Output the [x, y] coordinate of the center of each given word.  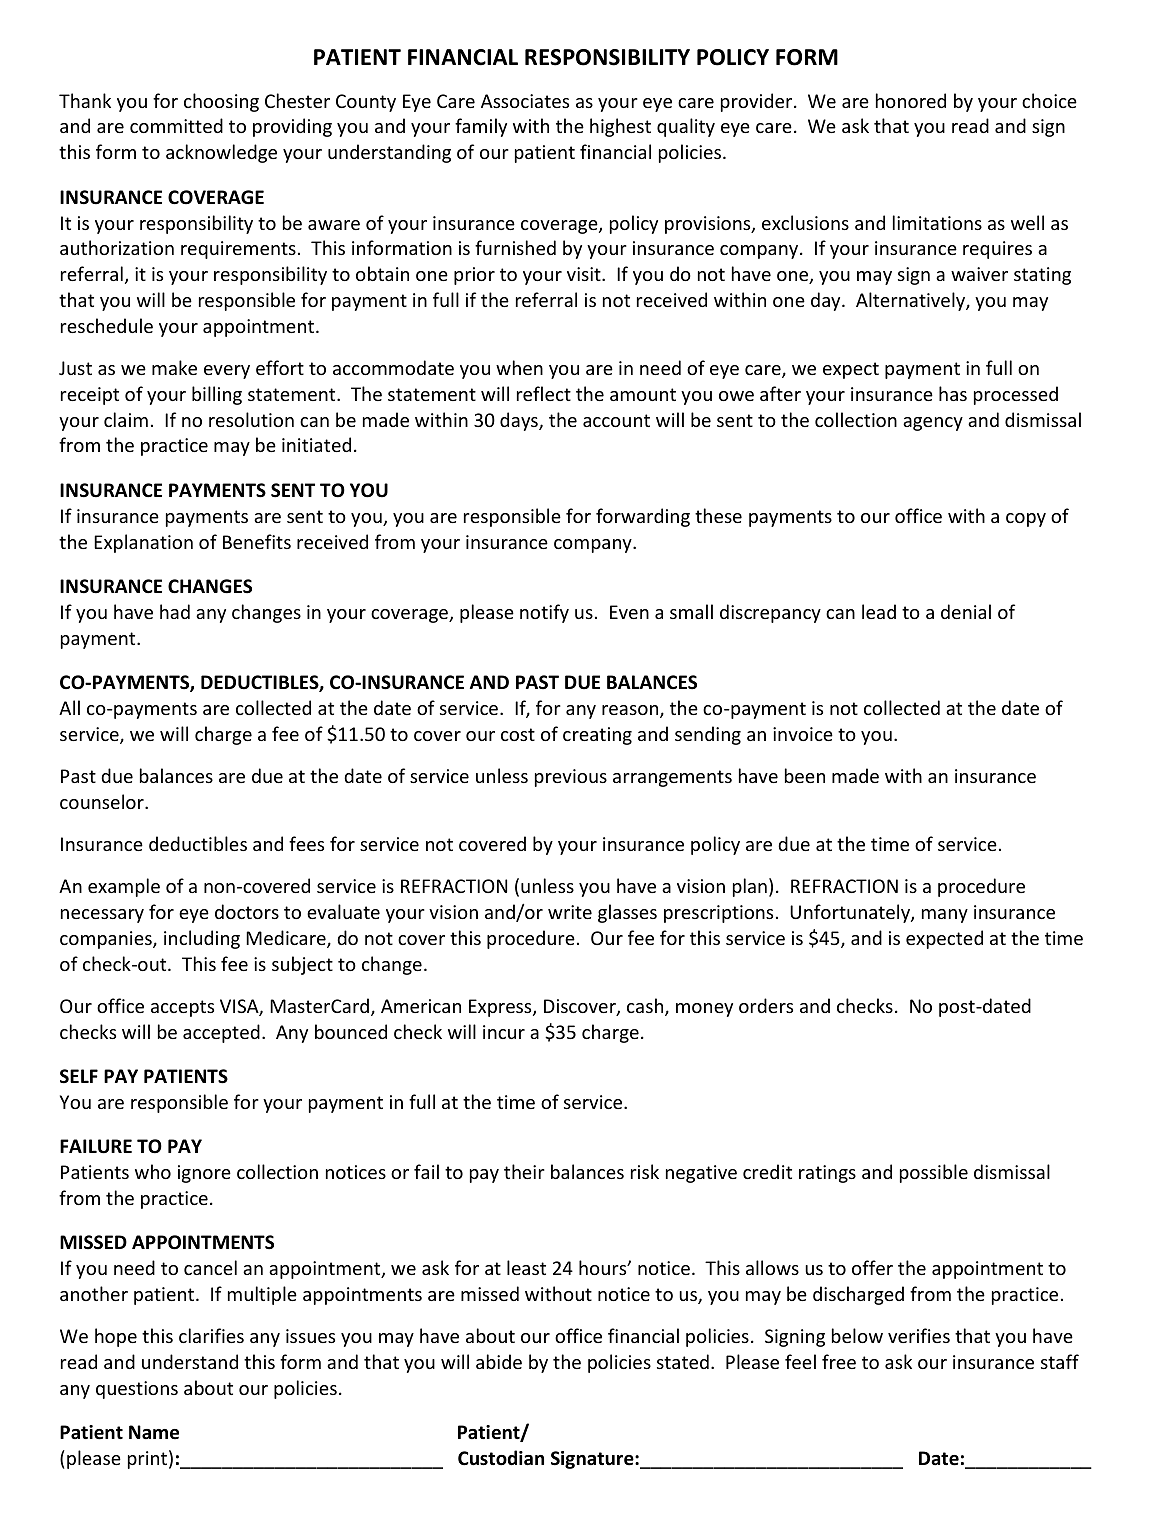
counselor [103, 801]
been [805, 775]
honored [911, 100]
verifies [919, 1335]
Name [154, 1432]
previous [571, 778]
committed [176, 125]
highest [620, 127]
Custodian [501, 1458]
